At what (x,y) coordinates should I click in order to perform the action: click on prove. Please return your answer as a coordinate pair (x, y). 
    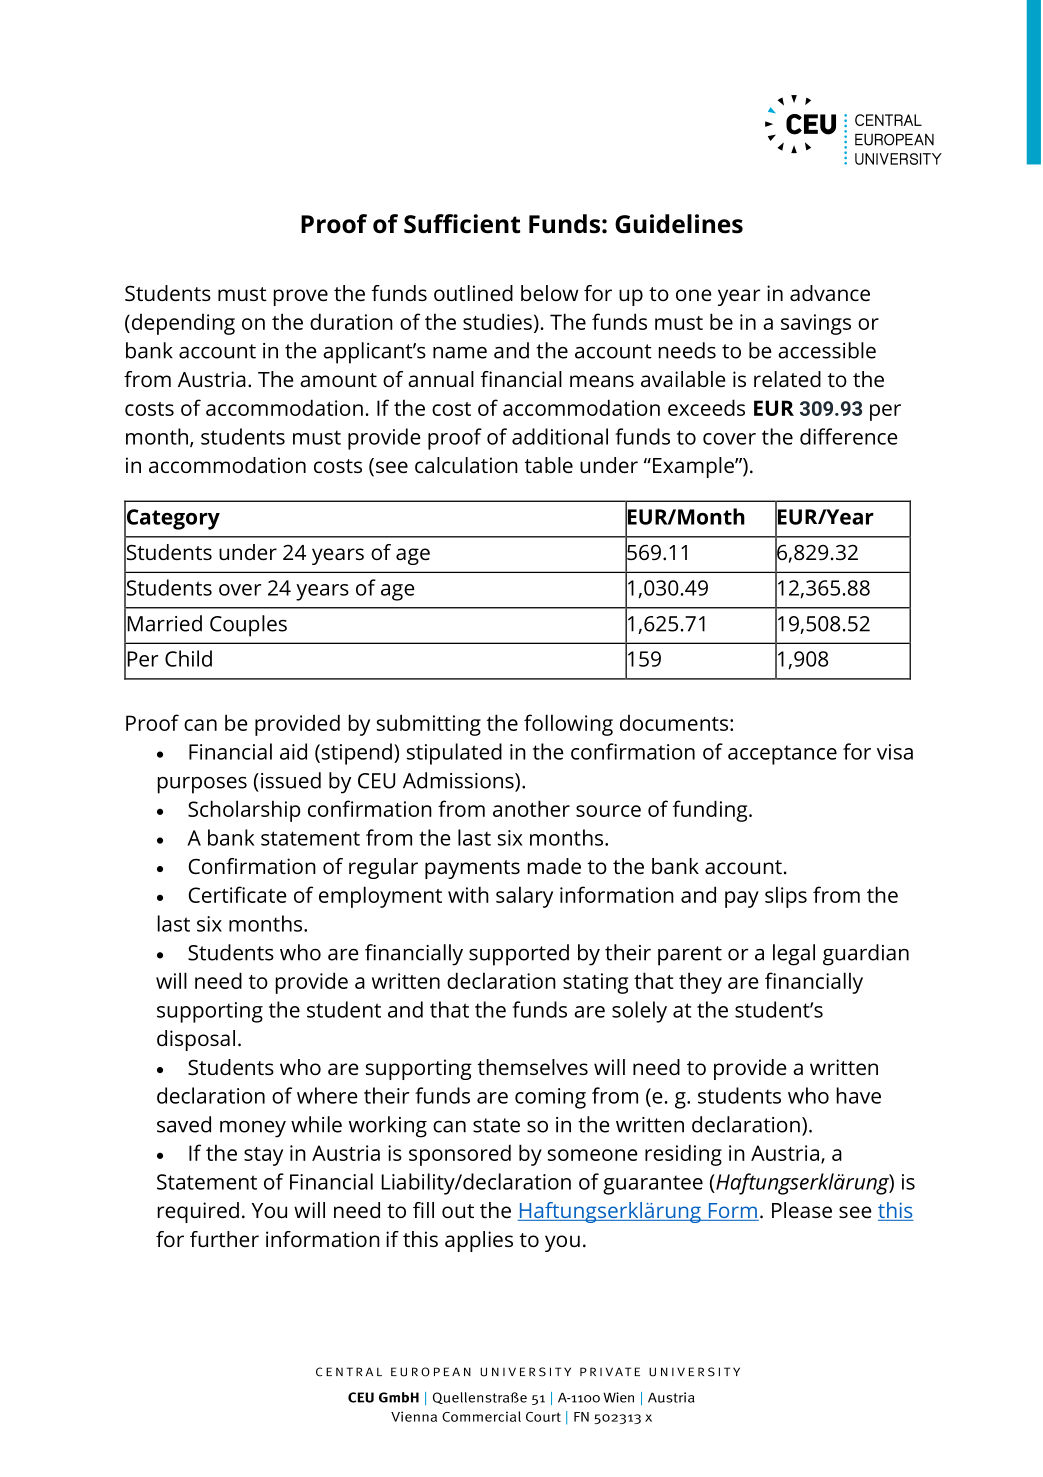
    Looking at the image, I should click on (301, 297).
